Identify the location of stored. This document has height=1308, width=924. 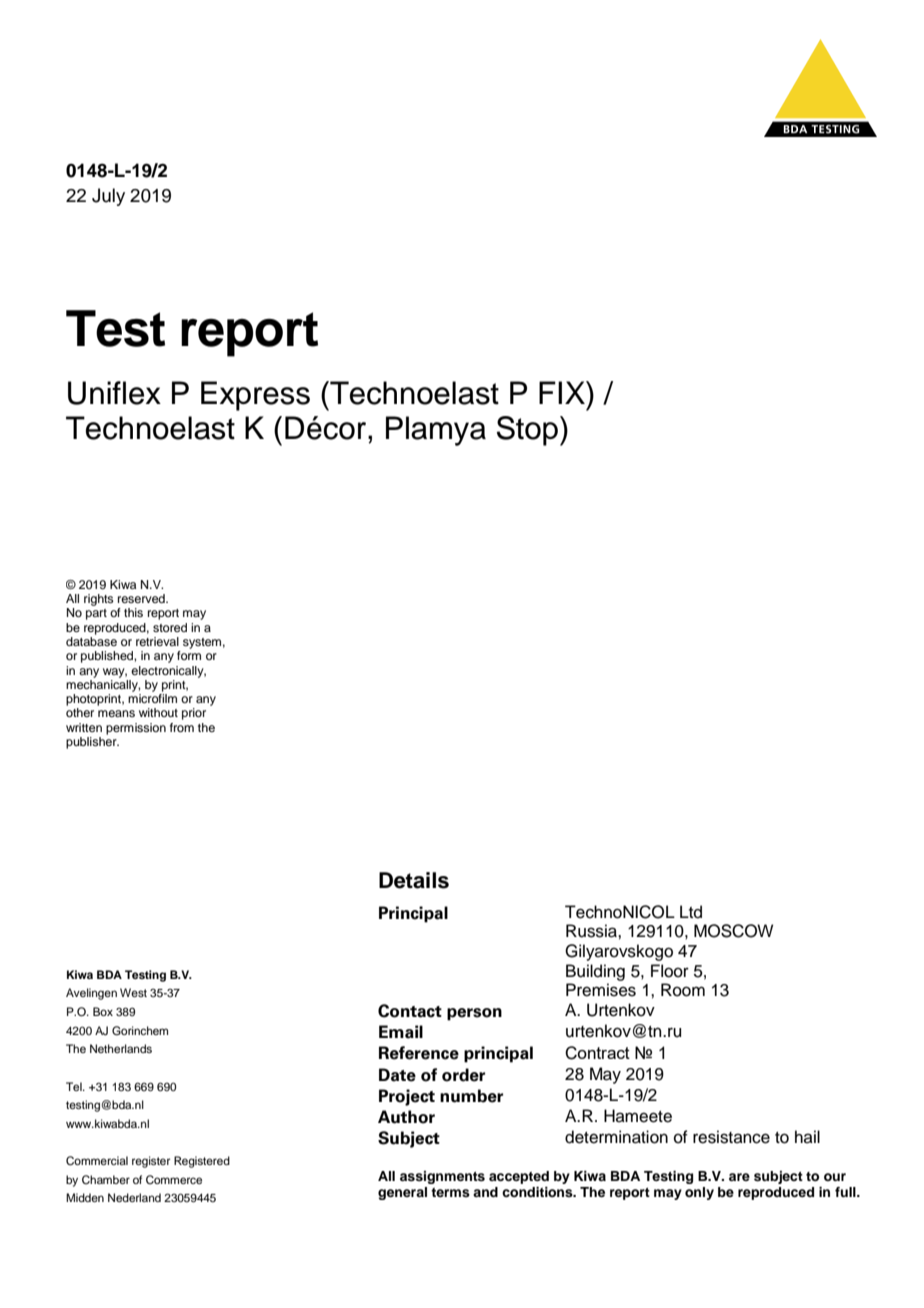
(170, 627).
